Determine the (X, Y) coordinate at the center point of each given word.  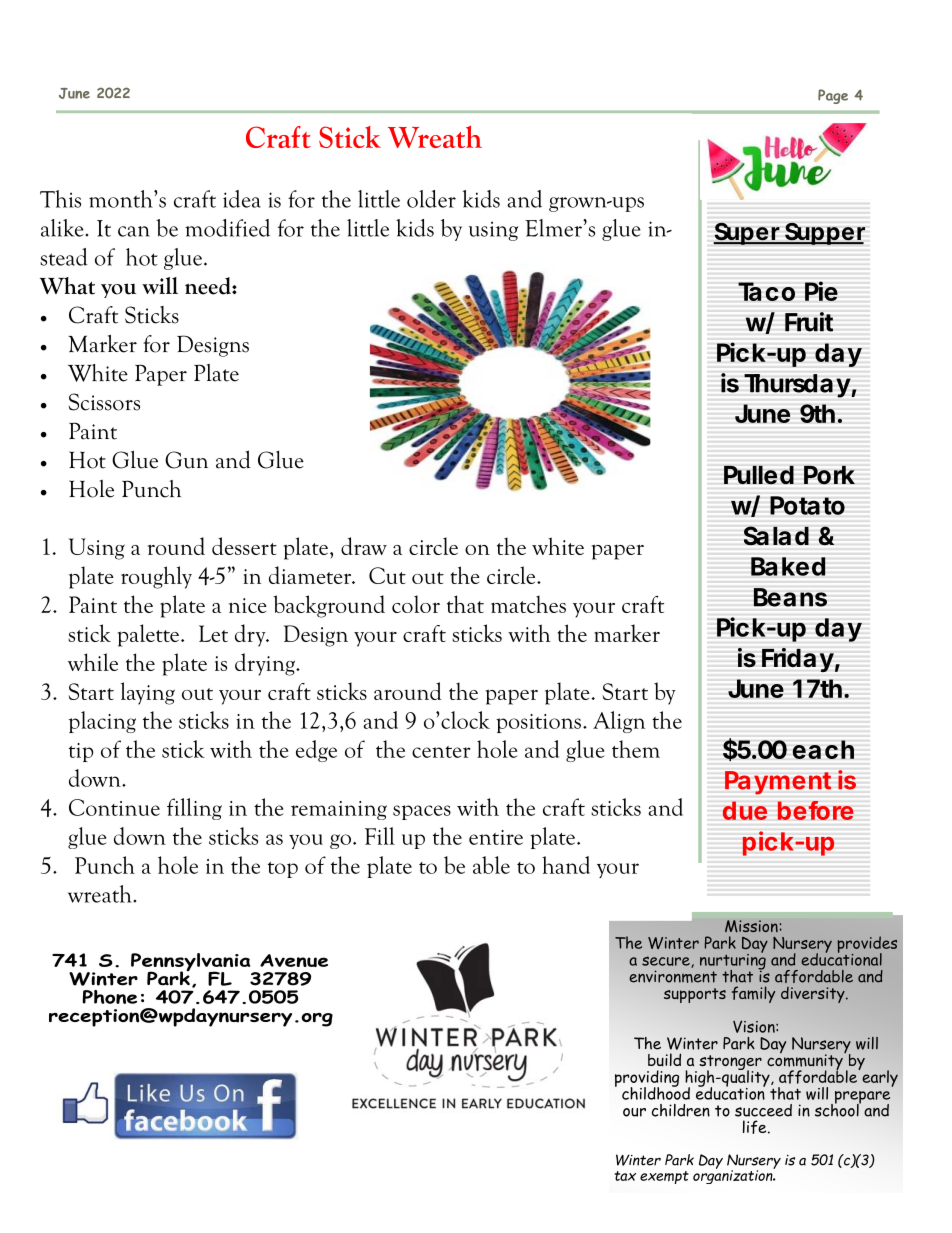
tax (625, 1176)
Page (833, 96)
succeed (763, 1110)
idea (242, 199)
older (431, 199)
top (283, 870)
